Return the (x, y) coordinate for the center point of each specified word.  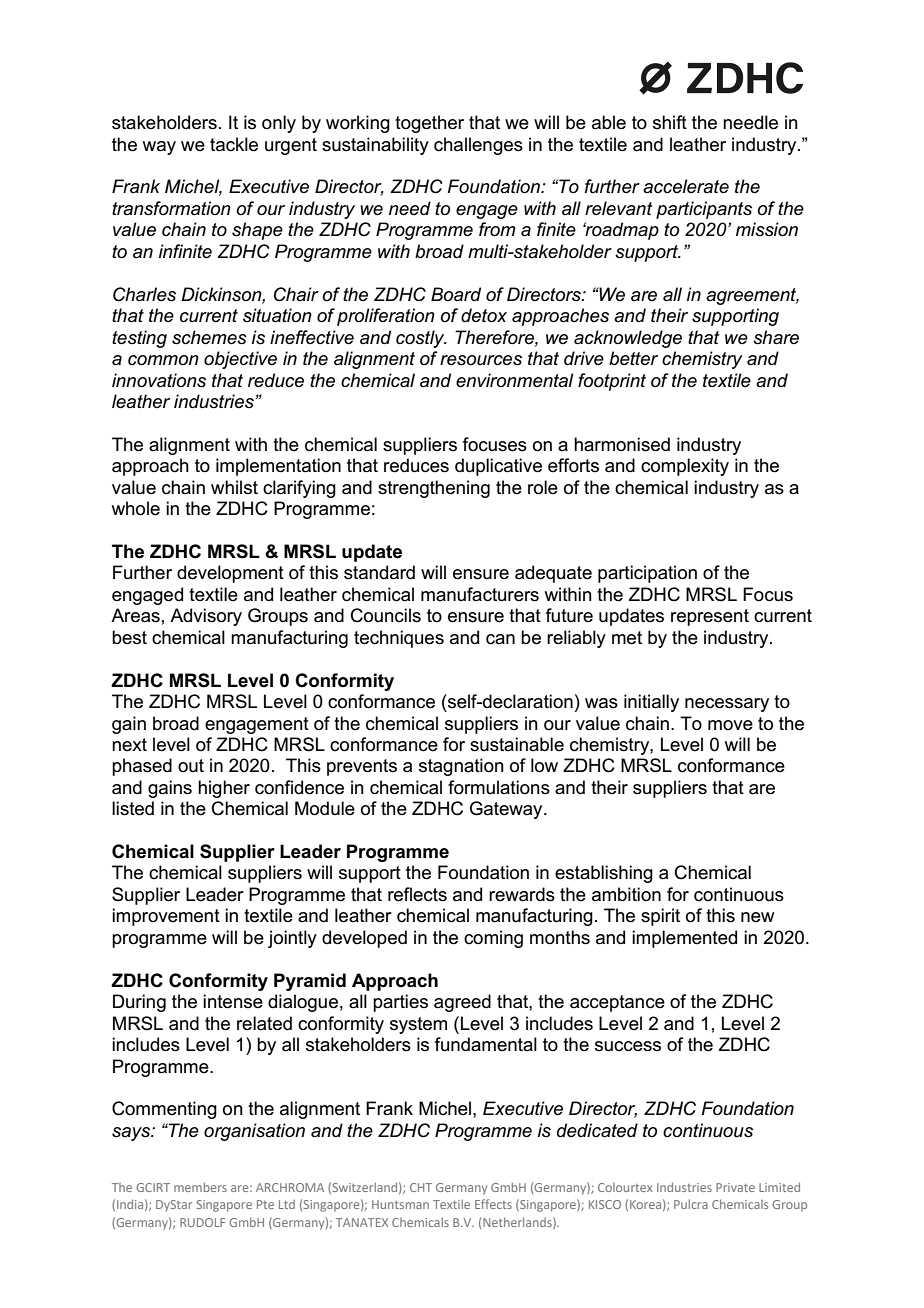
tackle (234, 144)
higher (224, 789)
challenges (478, 146)
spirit (660, 917)
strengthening (434, 489)
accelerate (686, 186)
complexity (685, 467)
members (200, 1187)
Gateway (507, 810)
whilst (234, 487)
